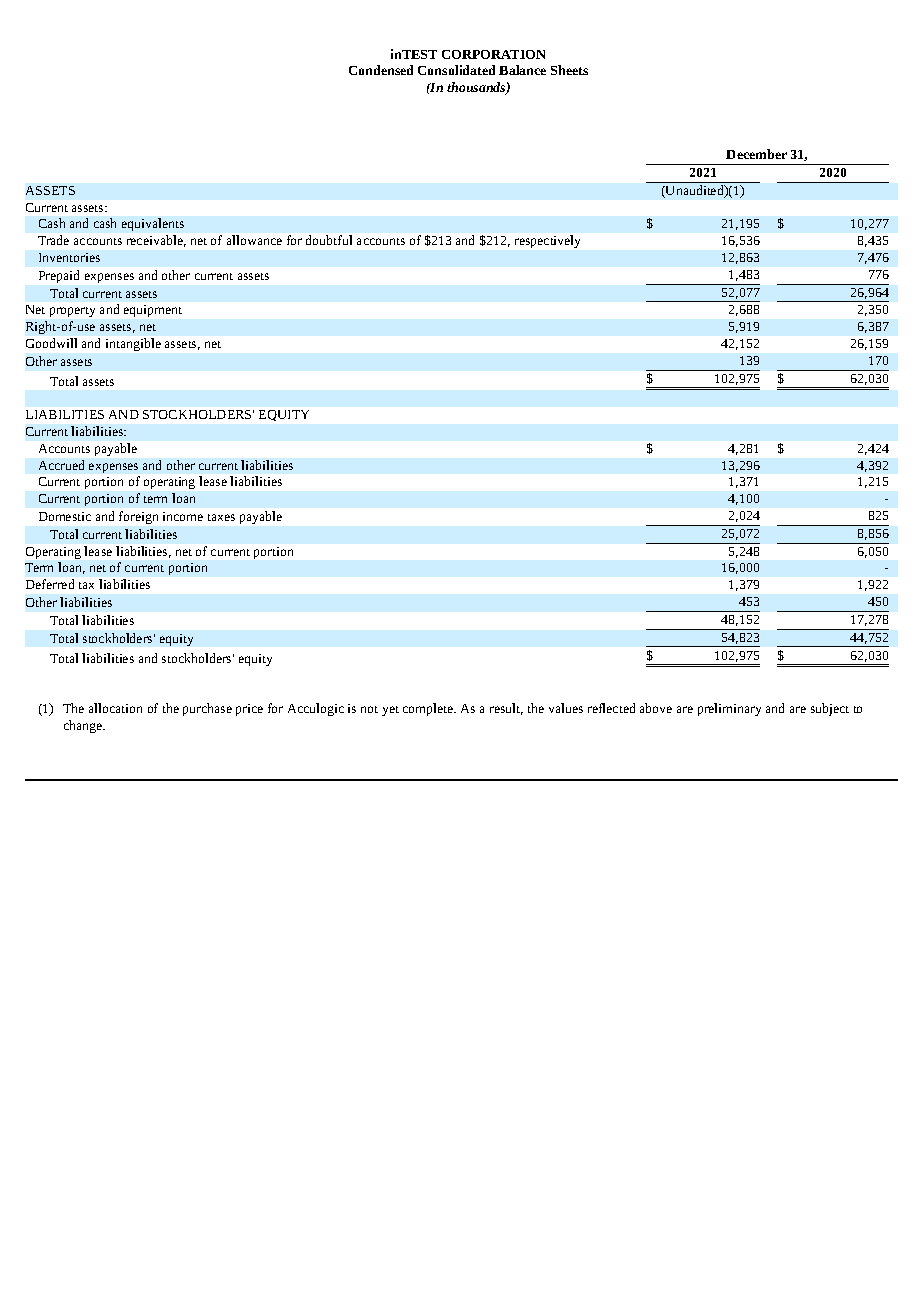 The width and height of the screenshot is (924, 1308). I want to click on December, so click(756, 154).
